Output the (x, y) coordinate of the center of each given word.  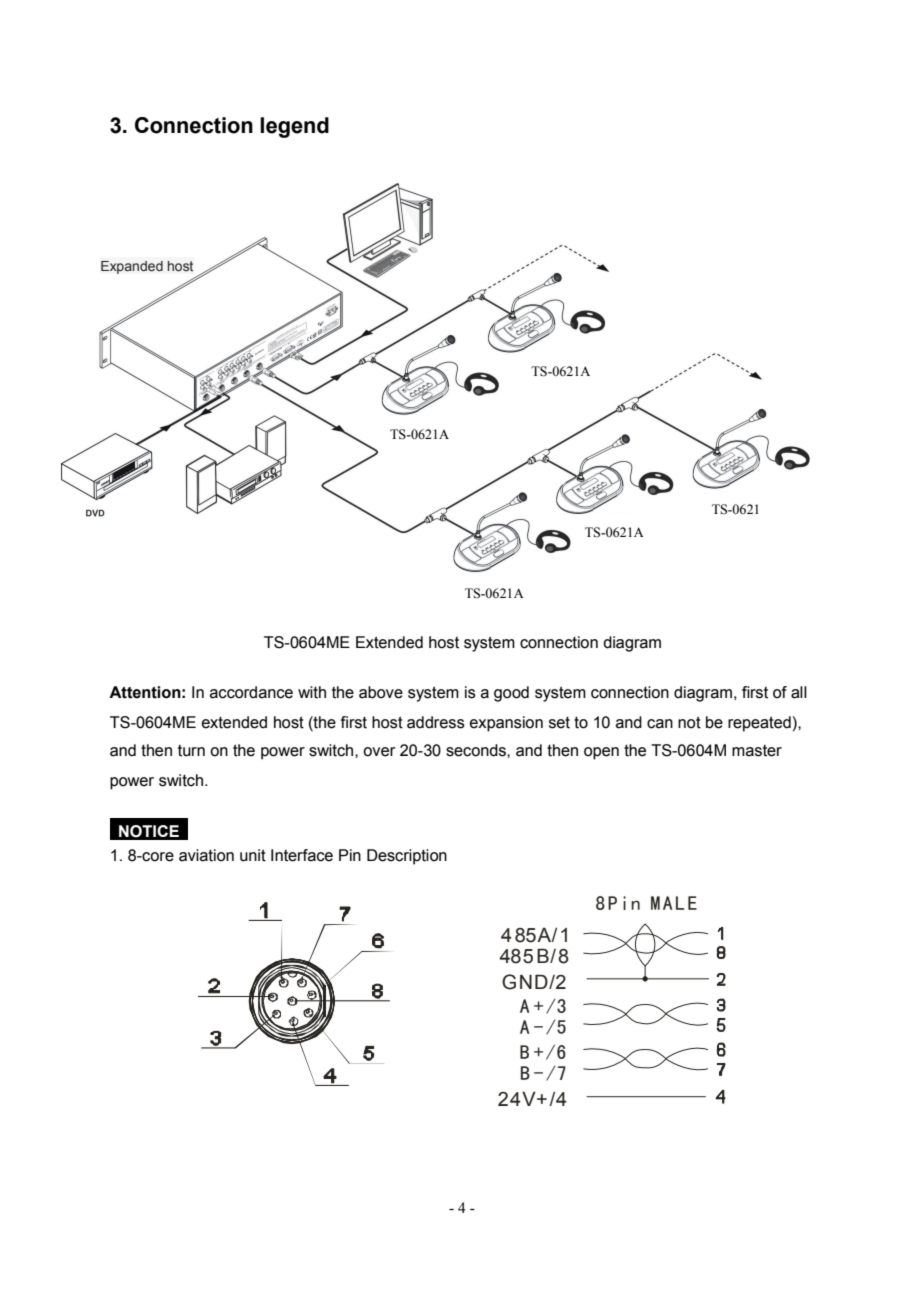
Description (407, 857)
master (757, 751)
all (799, 692)
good (511, 694)
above (381, 692)
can (660, 724)
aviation (206, 855)
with (312, 692)
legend (294, 127)
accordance (251, 692)
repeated (759, 724)
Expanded (132, 267)
